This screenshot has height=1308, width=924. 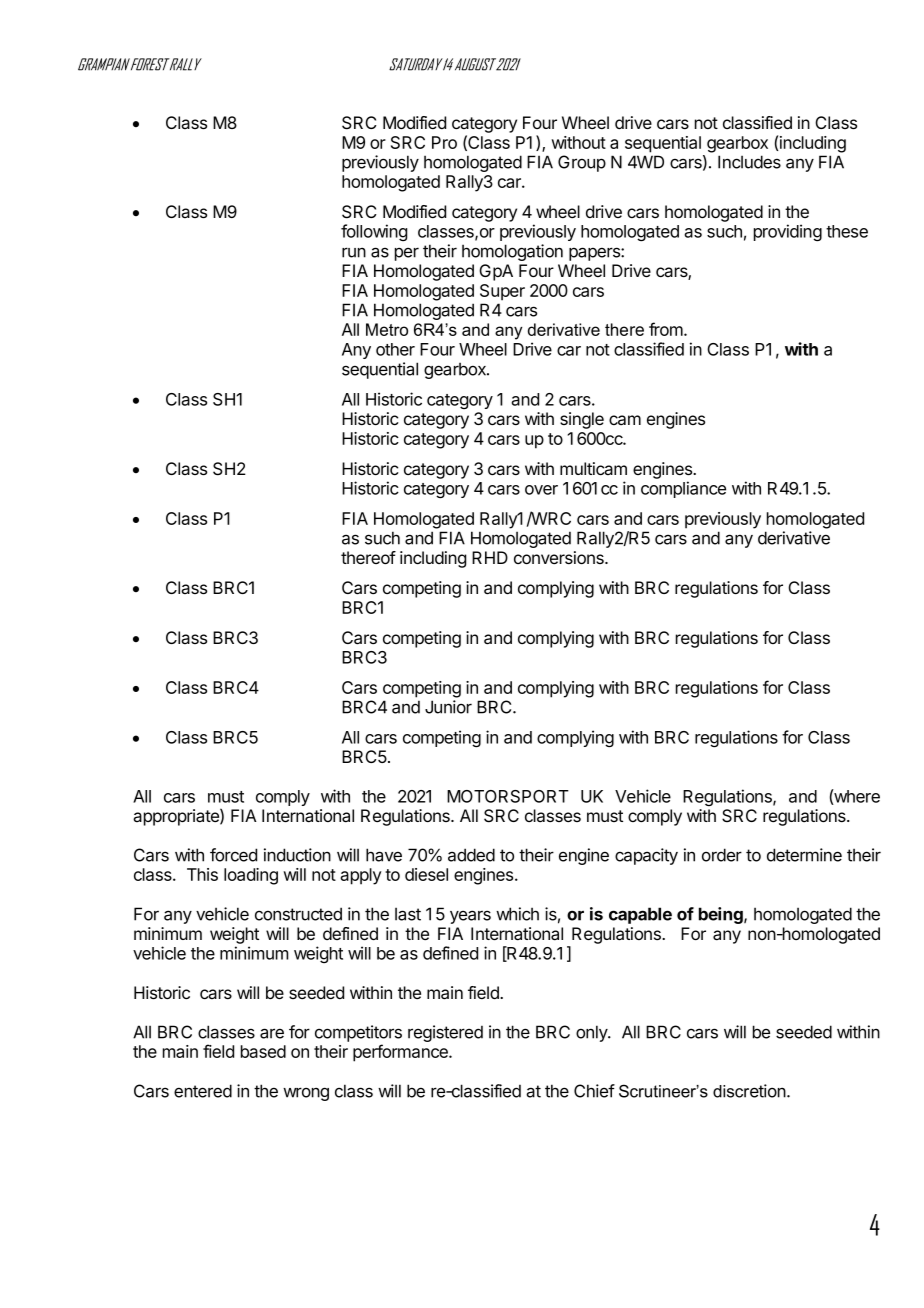 What do you see at coordinates (749, 162) in the screenshot?
I see `Includes` at bounding box center [749, 162].
